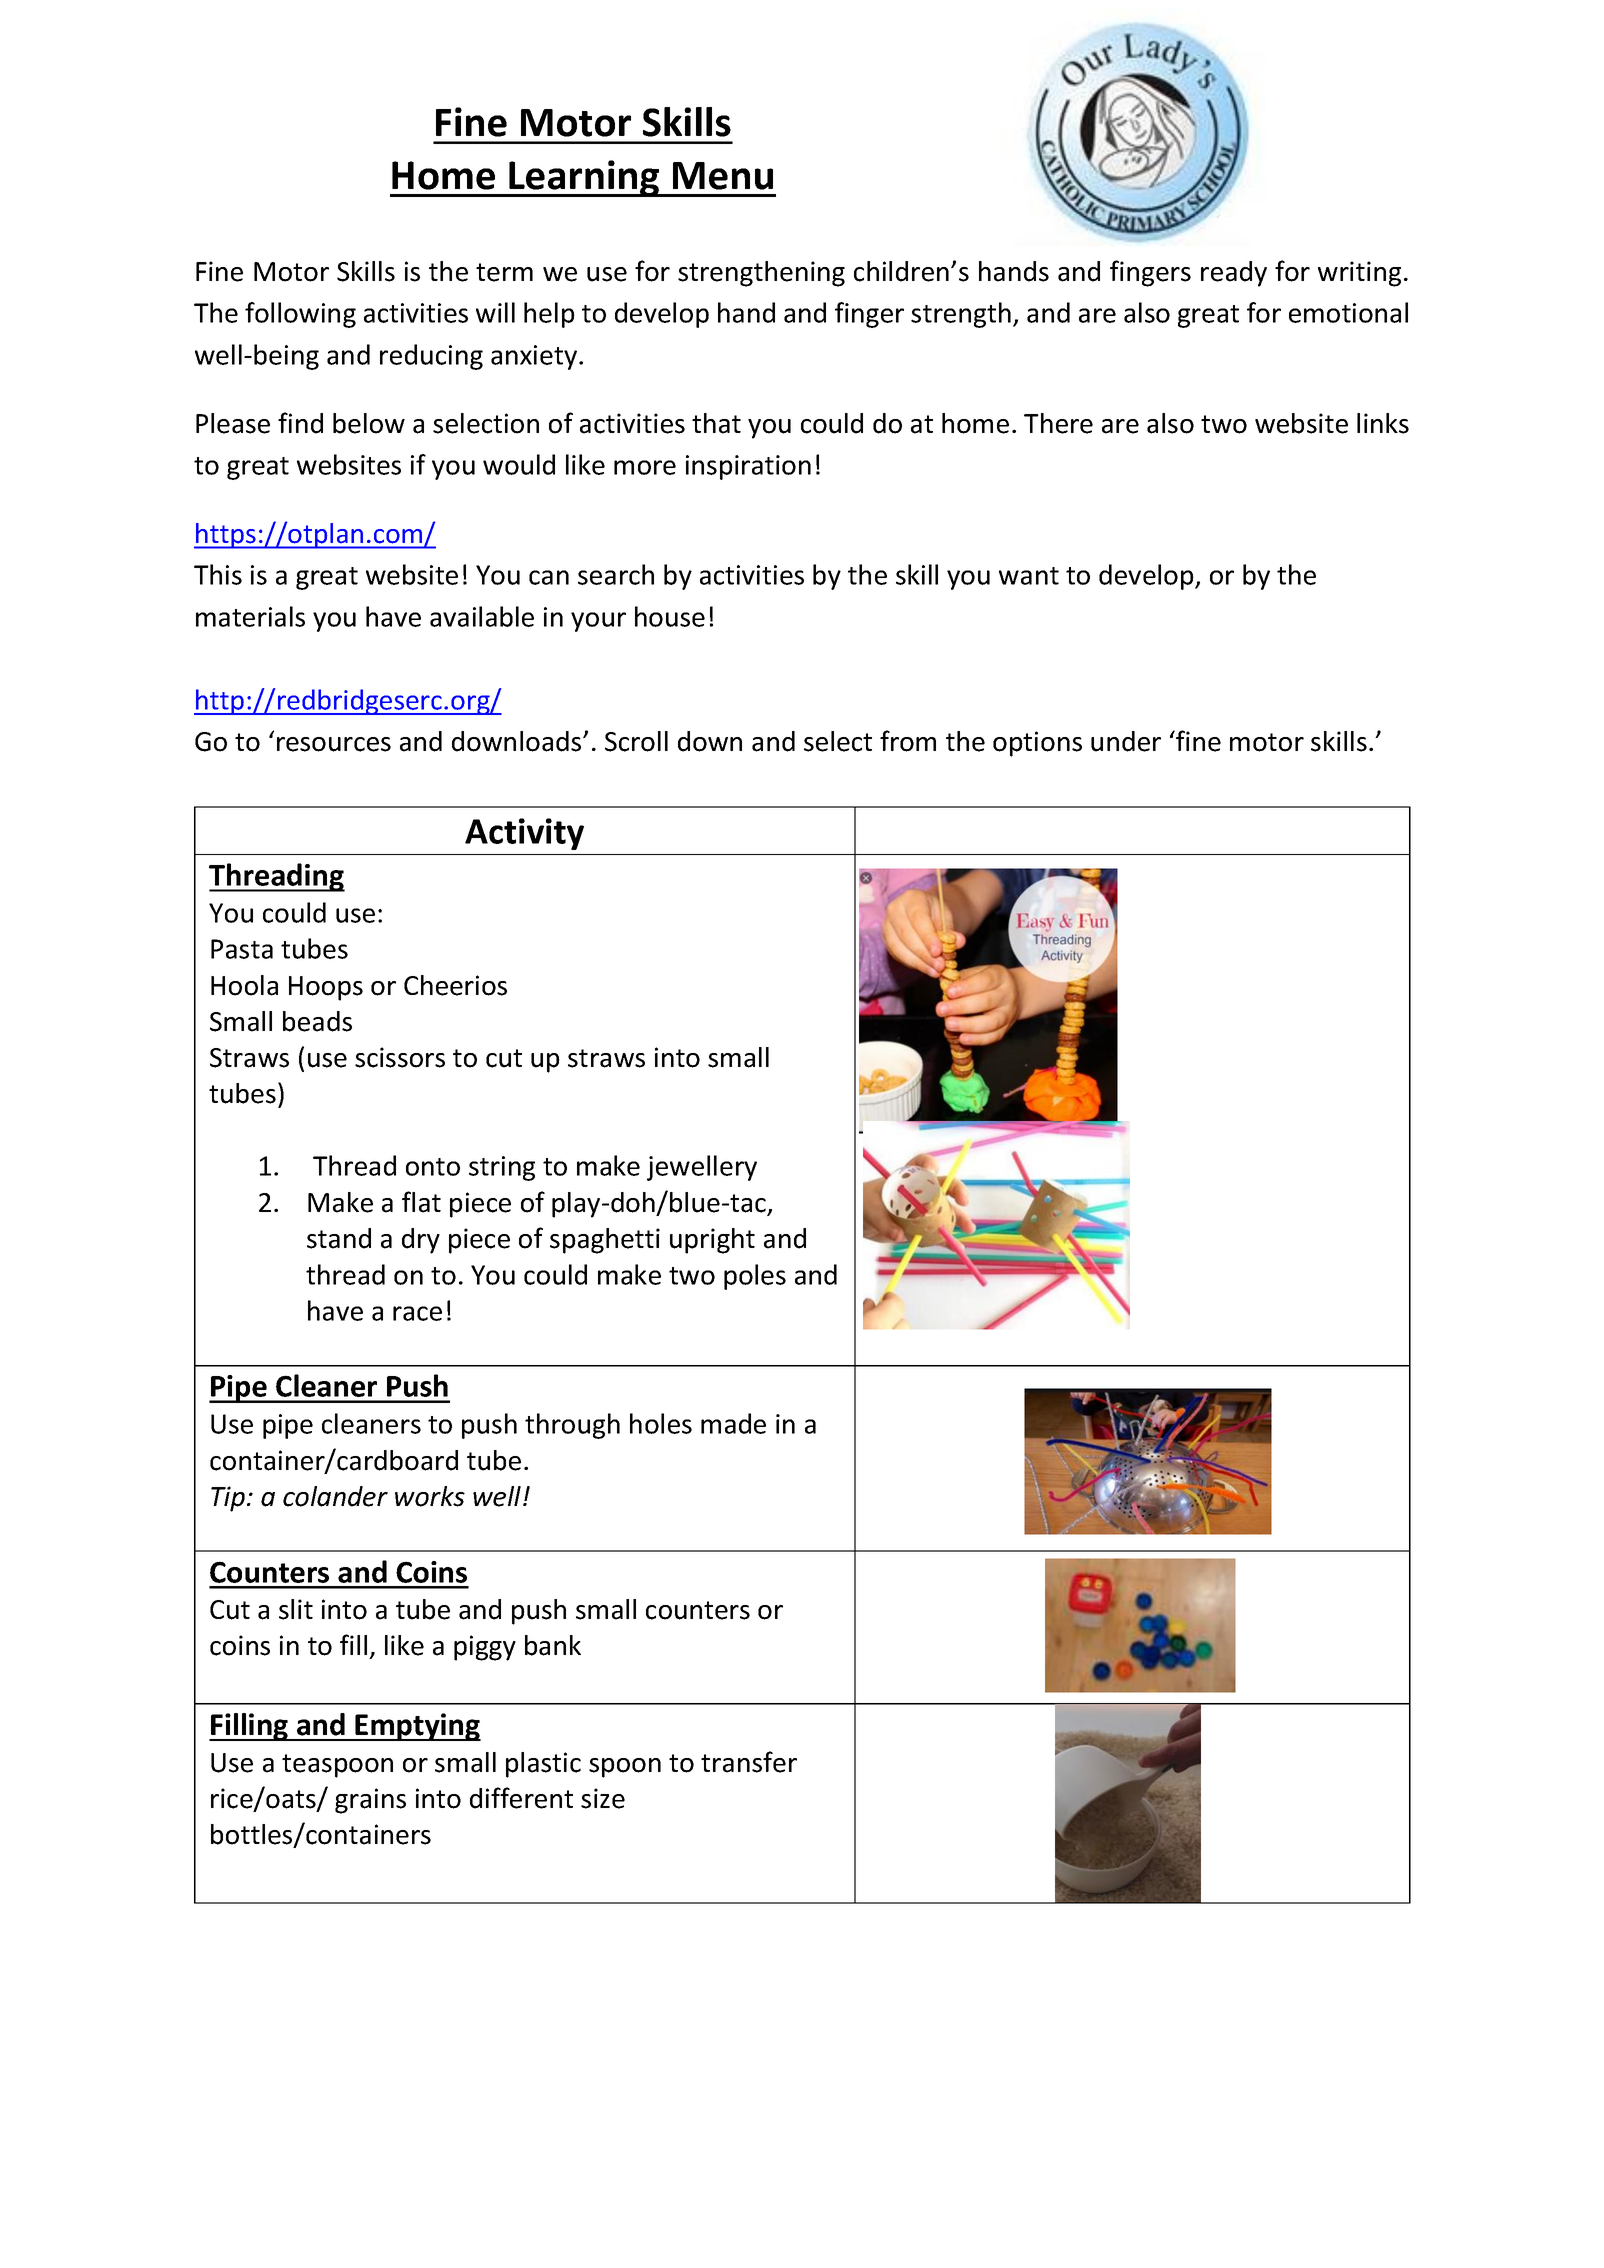  What do you see at coordinates (748, 467) in the page?
I see `inspiration` at bounding box center [748, 467].
